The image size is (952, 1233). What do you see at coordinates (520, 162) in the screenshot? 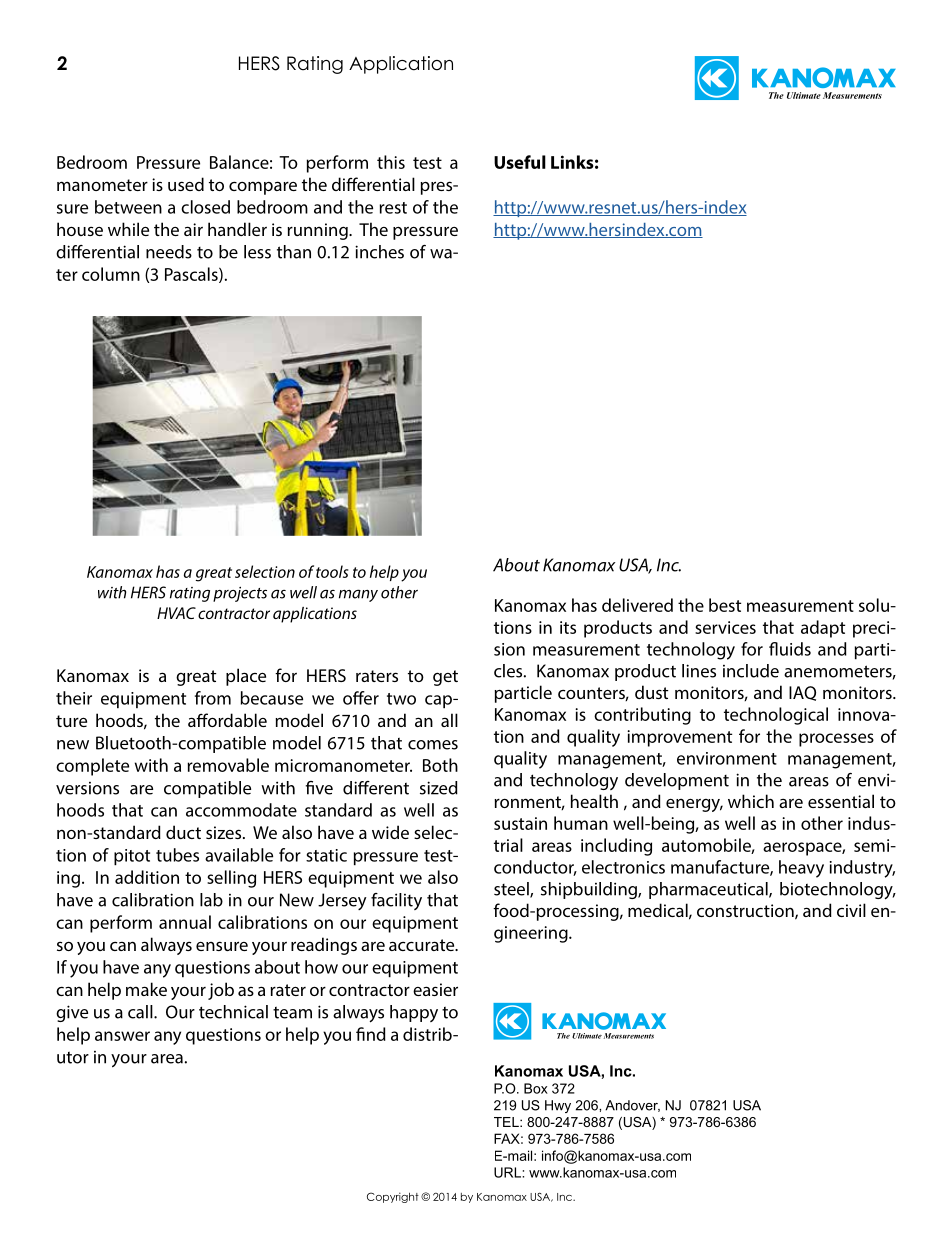
I see `Useful` at bounding box center [520, 162].
